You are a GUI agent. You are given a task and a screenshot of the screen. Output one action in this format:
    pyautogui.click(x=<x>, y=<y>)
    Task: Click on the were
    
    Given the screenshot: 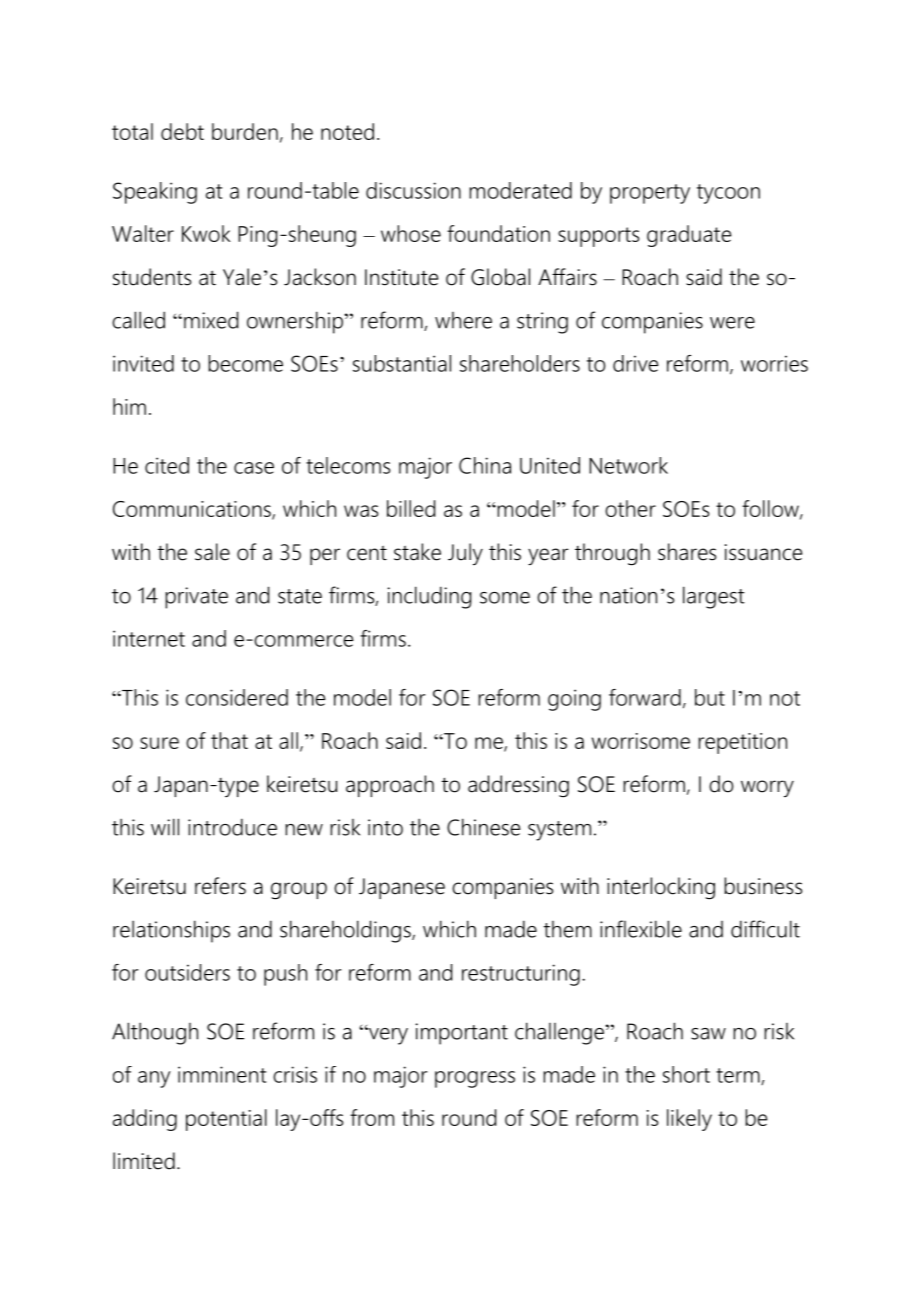 What is the action you would take?
    pyautogui.click(x=732, y=323)
